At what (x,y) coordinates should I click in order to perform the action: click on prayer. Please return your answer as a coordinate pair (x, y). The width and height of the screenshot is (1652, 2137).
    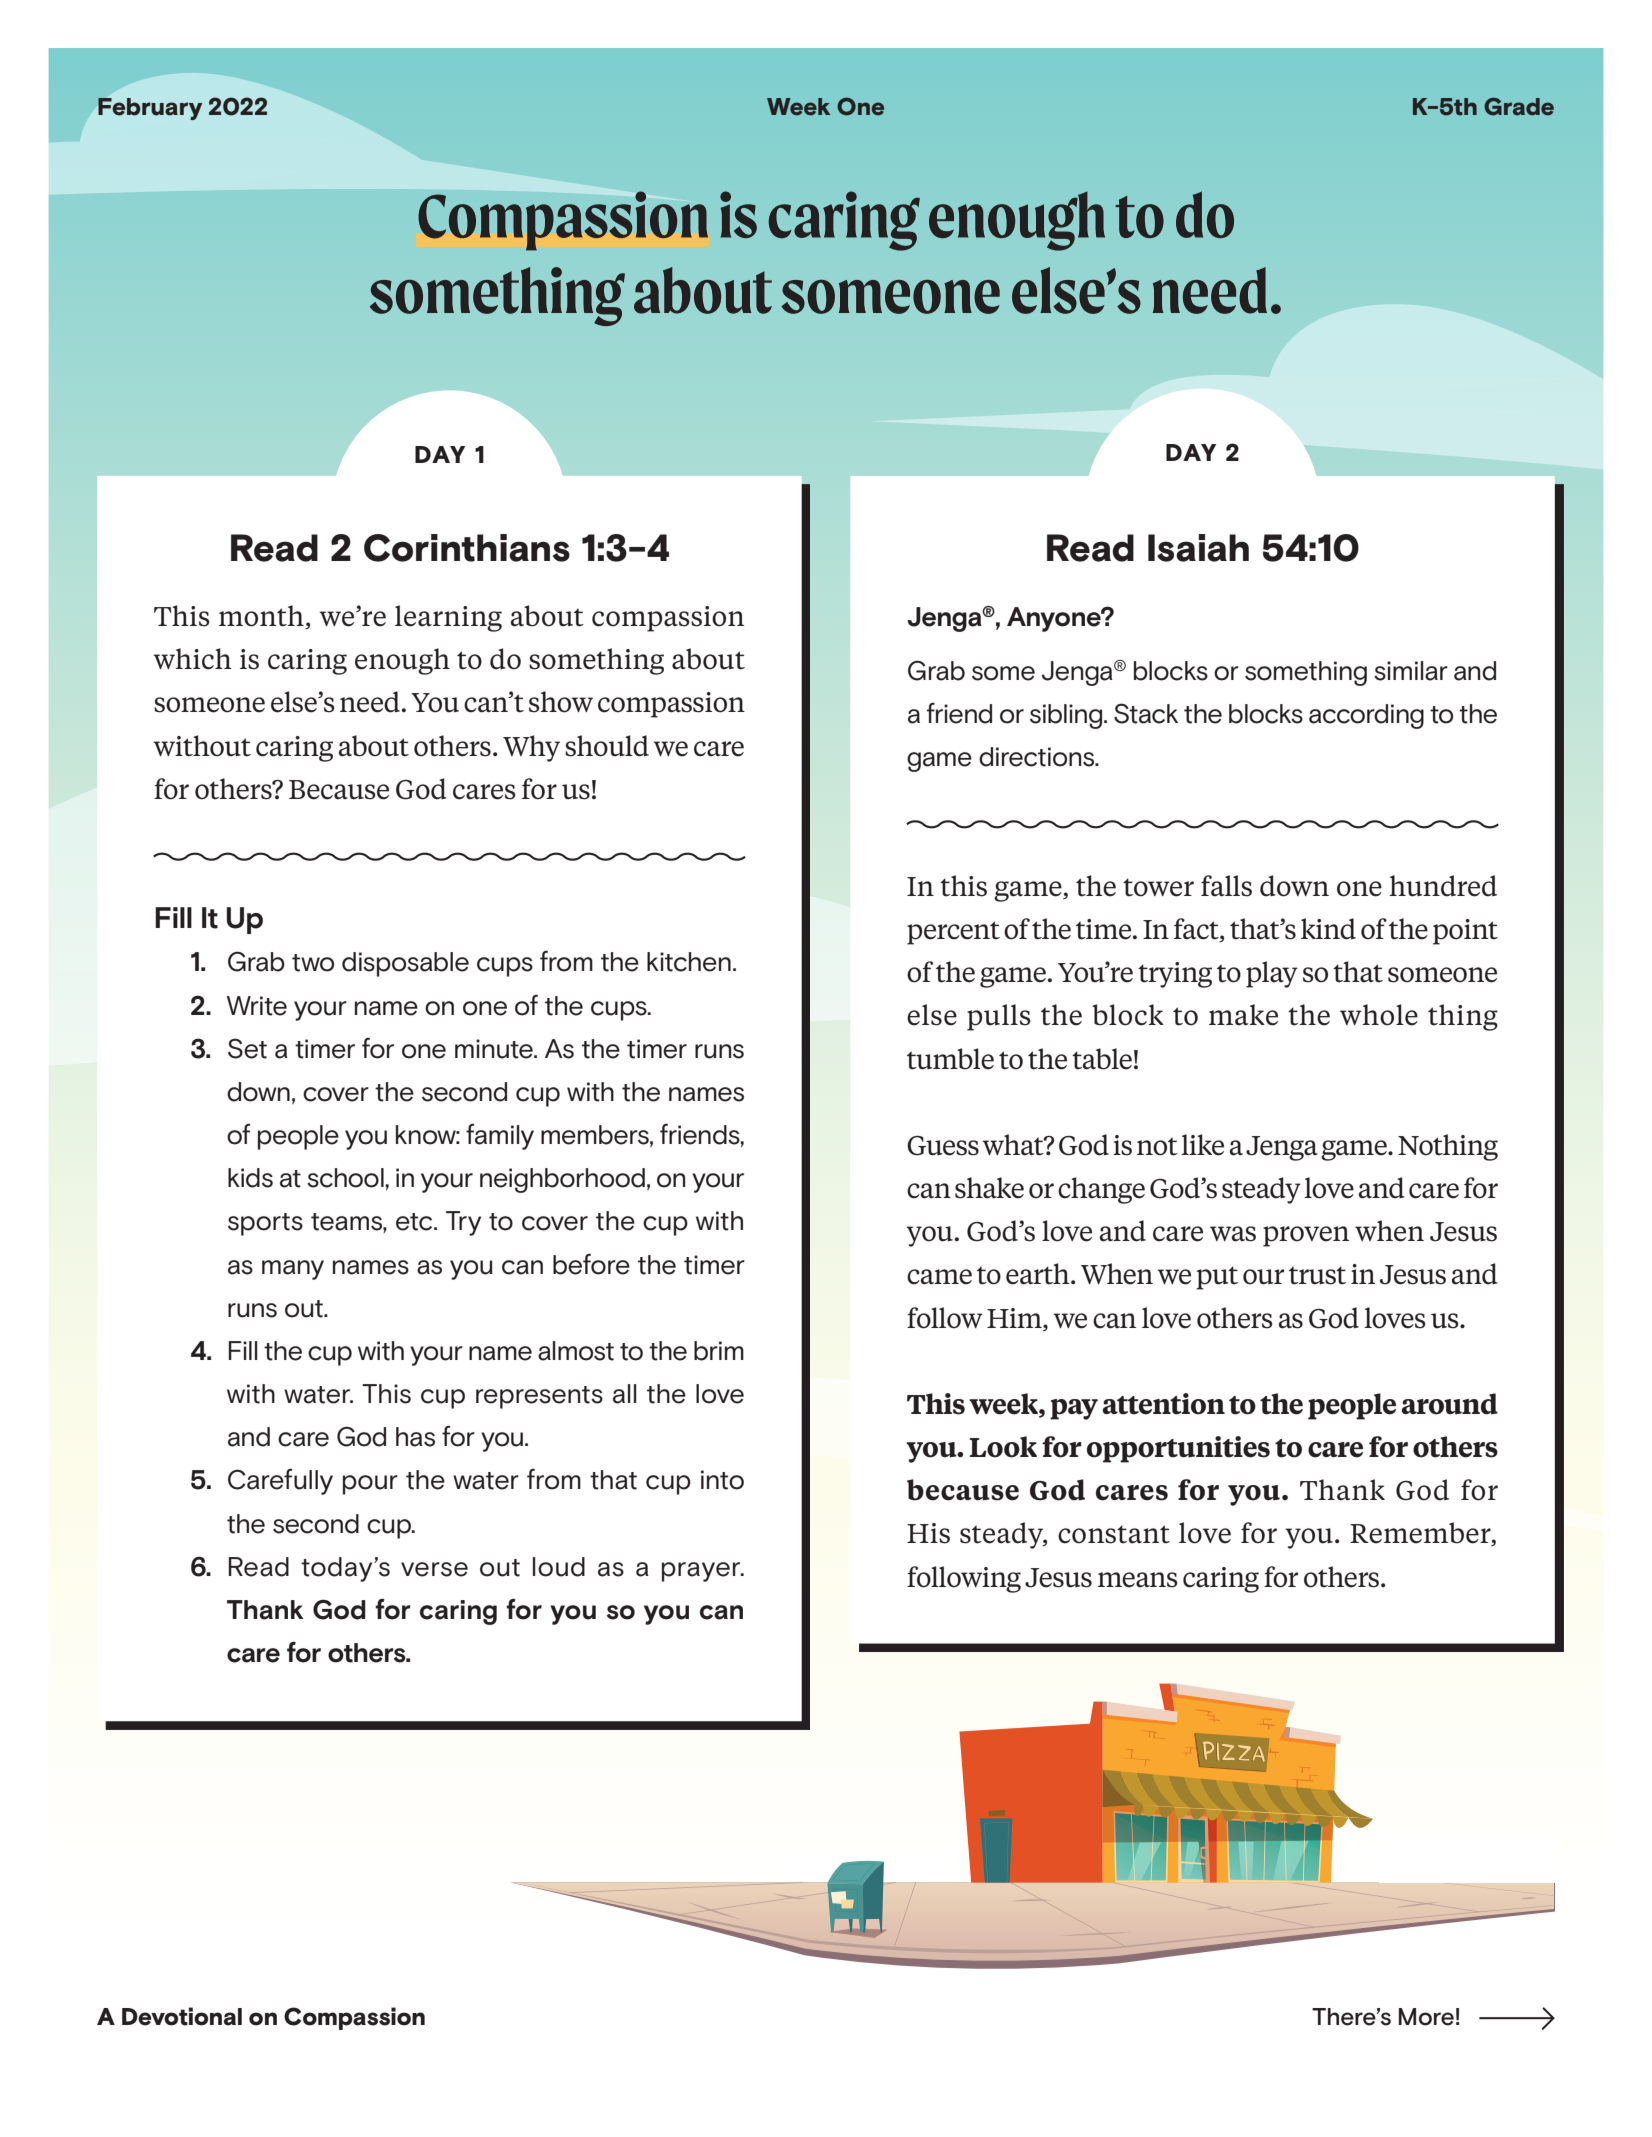
    Looking at the image, I should click on (702, 1572).
